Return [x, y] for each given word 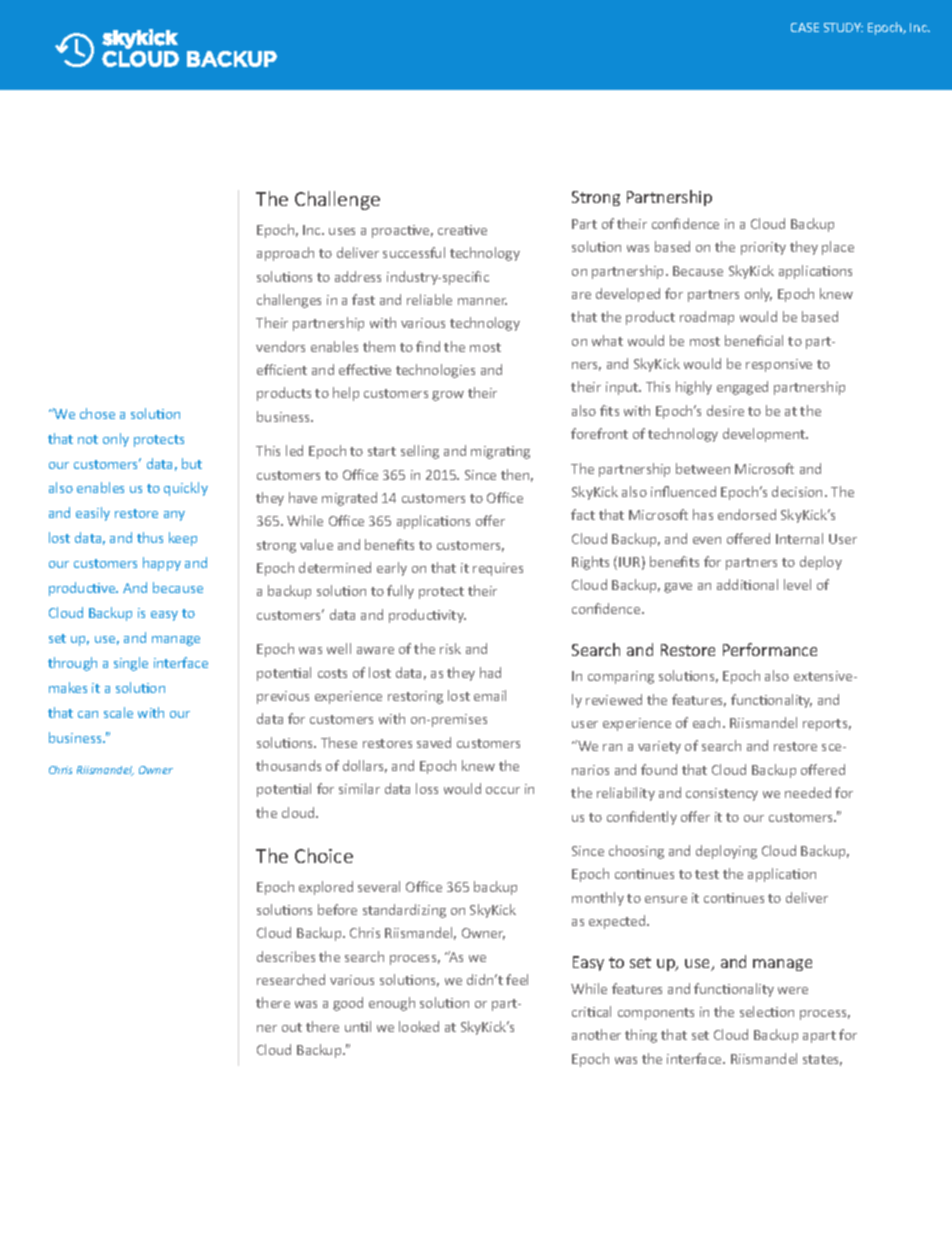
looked [419, 1026]
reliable [429, 299]
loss [427, 788]
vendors [280, 346]
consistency [722, 794]
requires [498, 569]
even [707, 540]
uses [342, 231]
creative [462, 230]
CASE [805, 27]
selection [767, 1011]
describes [286, 956]
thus [150, 537]
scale [118, 712]
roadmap [707, 318]
